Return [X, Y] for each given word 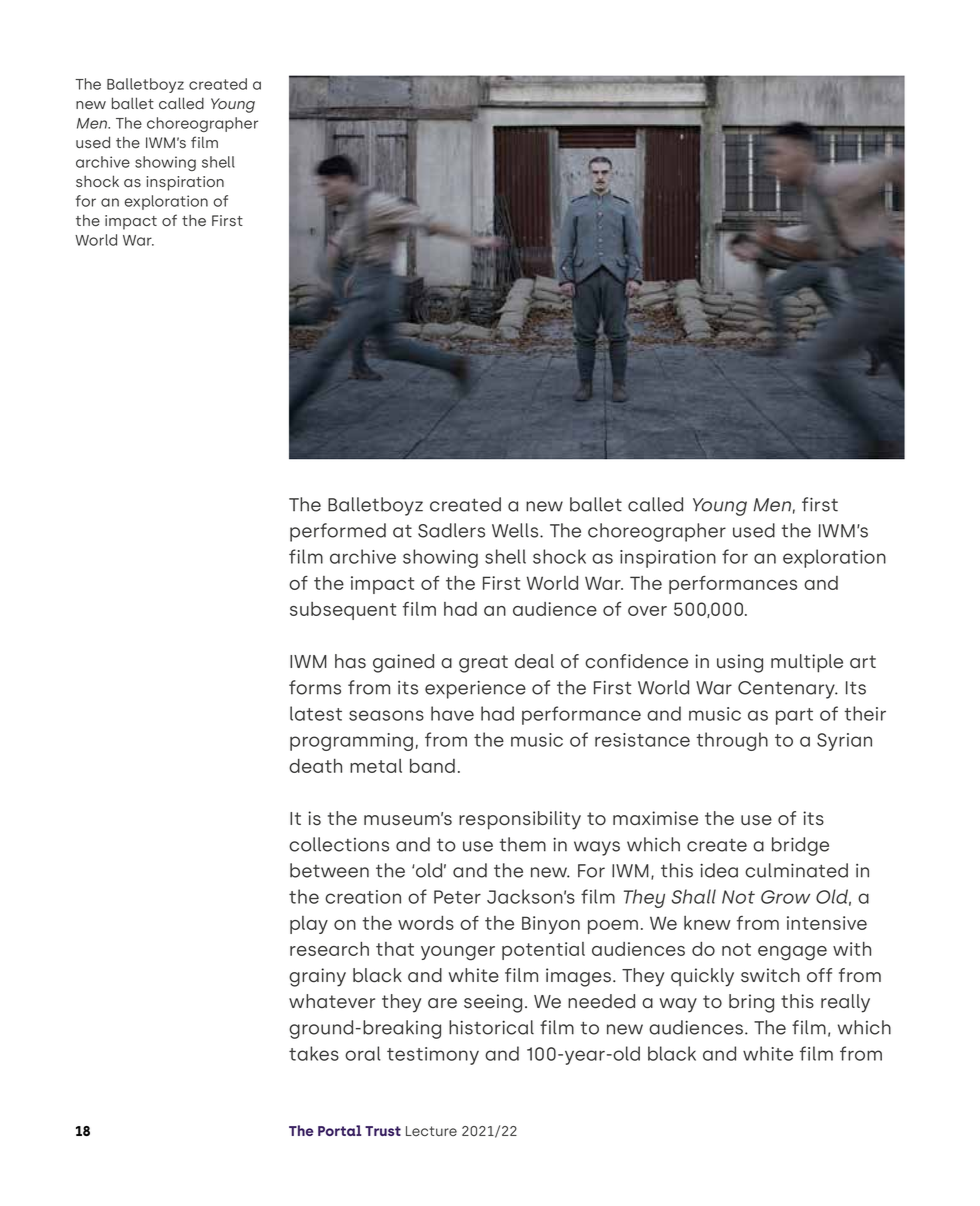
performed [338, 532]
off [819, 975]
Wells [516, 530]
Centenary [787, 690]
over [647, 611]
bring [751, 1003]
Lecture [431, 1131]
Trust [383, 1131]
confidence [636, 661]
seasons [386, 715]
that [395, 949]
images [580, 977]
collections [339, 844]
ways [597, 848]
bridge [800, 846]
